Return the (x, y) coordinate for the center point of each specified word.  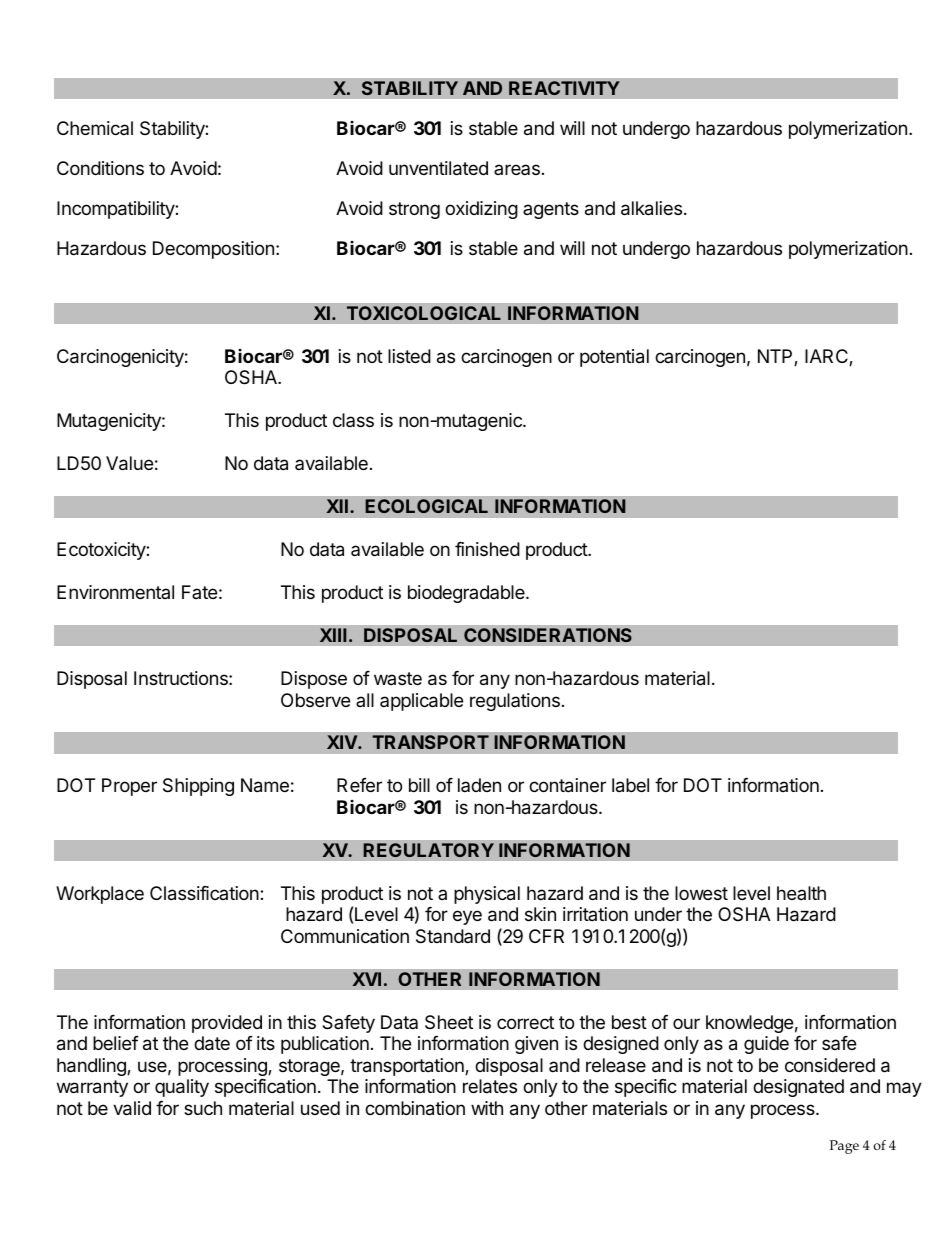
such (203, 1108)
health (801, 893)
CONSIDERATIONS (548, 635)
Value (129, 463)
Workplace (100, 895)
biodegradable (467, 594)
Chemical (95, 128)
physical (487, 895)
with (487, 1108)
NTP (776, 357)
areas (517, 169)
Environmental (115, 592)
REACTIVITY (564, 88)
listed (409, 356)
